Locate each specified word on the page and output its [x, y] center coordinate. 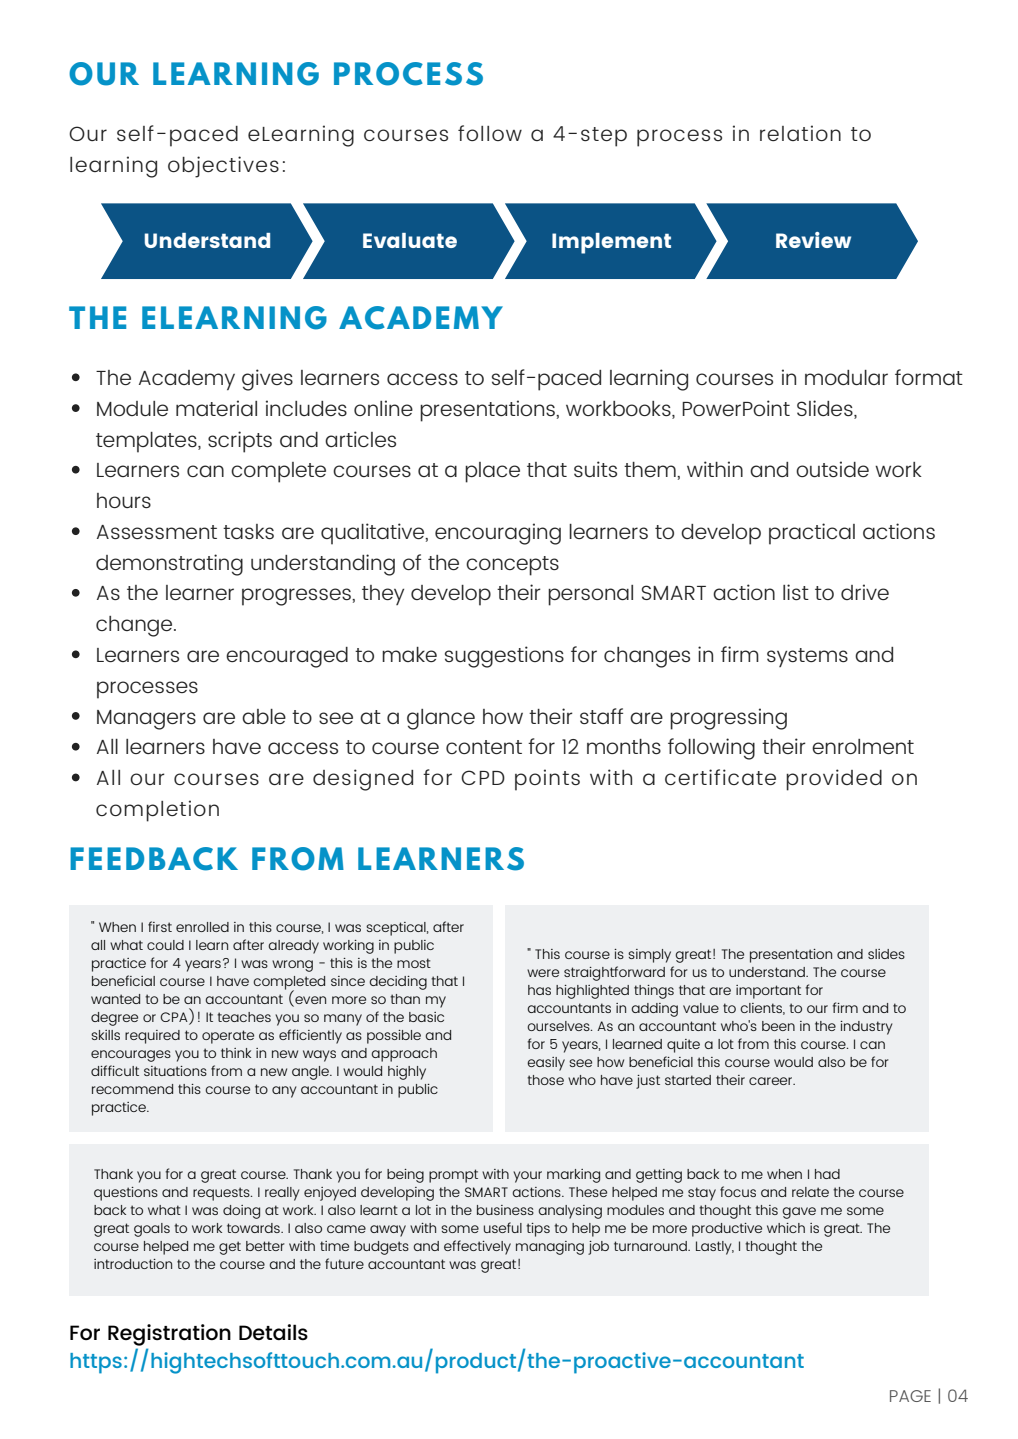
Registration [169, 1335]
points [547, 780]
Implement [611, 243]
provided [834, 780]
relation [800, 133]
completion [157, 811]
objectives [223, 167]
